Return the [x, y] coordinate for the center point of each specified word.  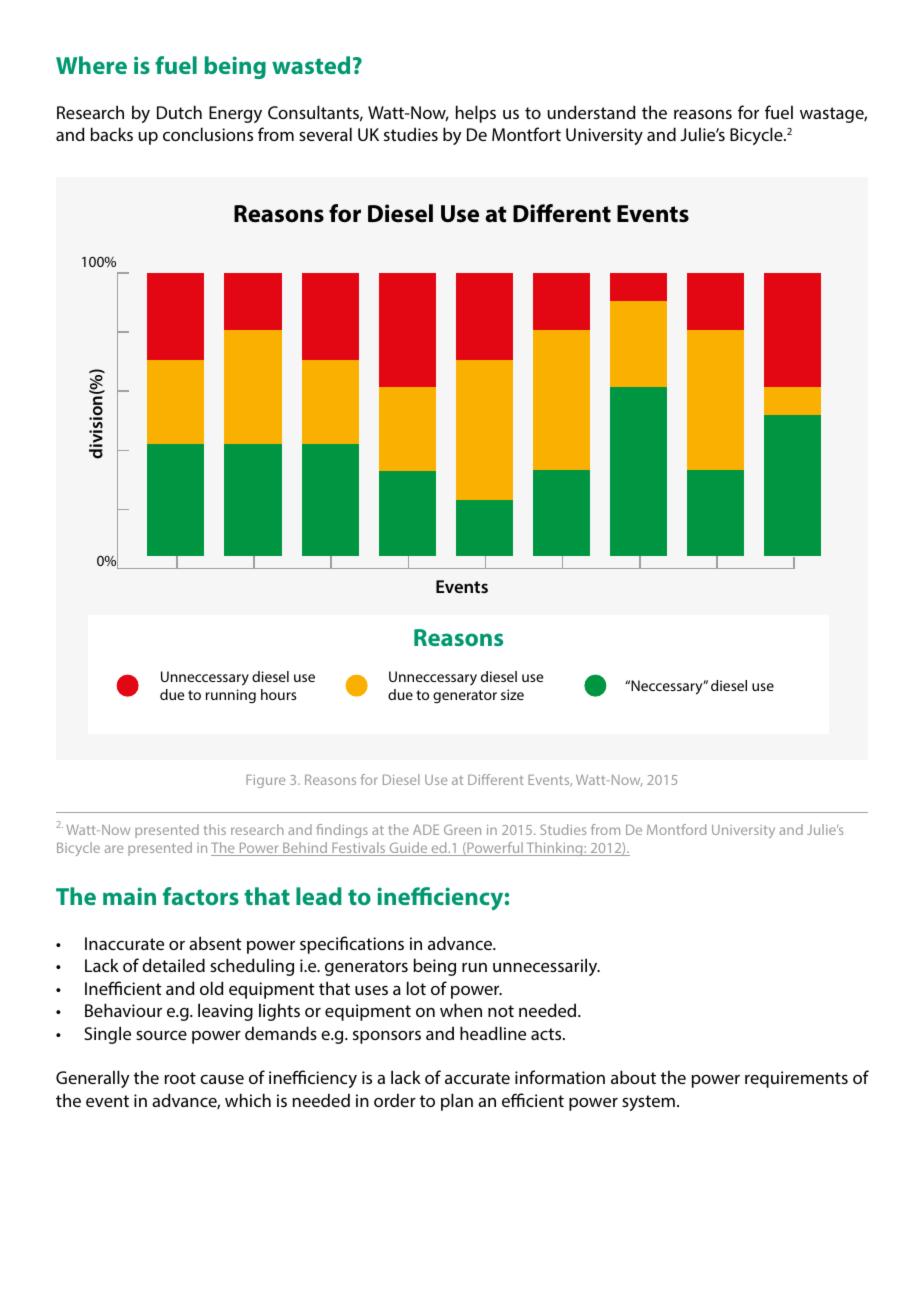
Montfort [526, 134]
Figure [265, 781]
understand [591, 112]
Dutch [179, 112]
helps [476, 114]
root [180, 1078]
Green [462, 829]
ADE [426, 829]
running [231, 696]
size [512, 694]
